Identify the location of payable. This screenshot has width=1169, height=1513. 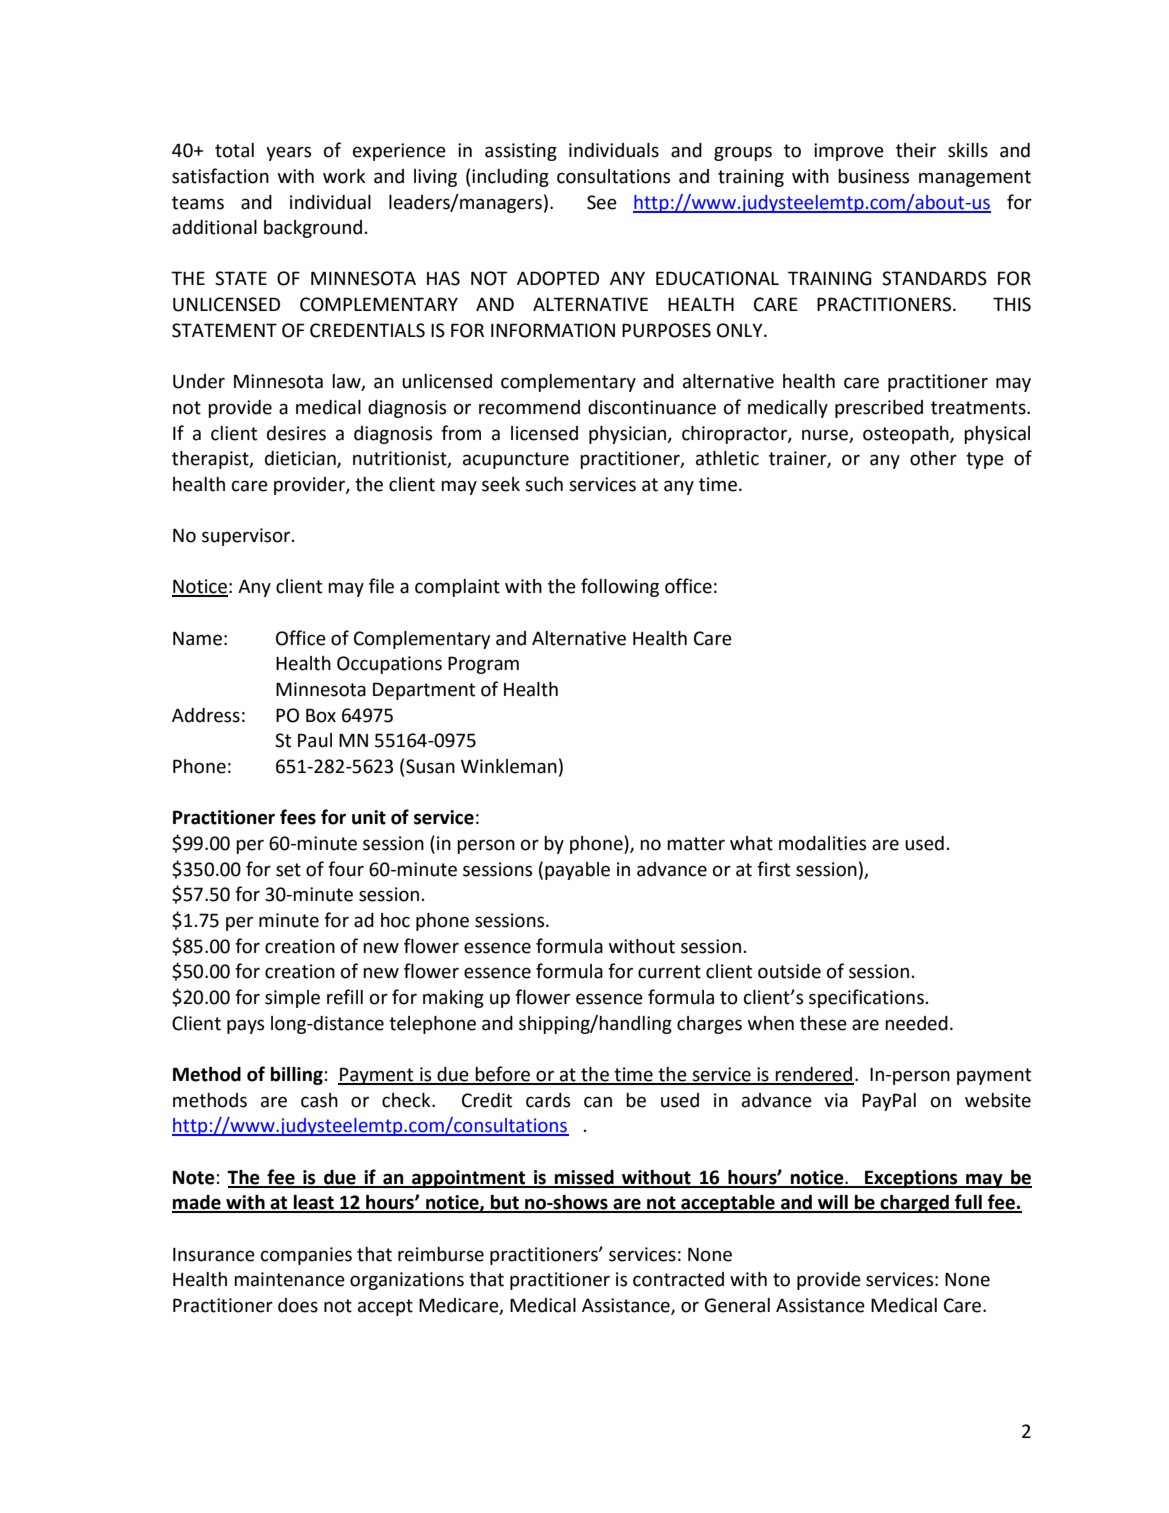
(577, 871).
